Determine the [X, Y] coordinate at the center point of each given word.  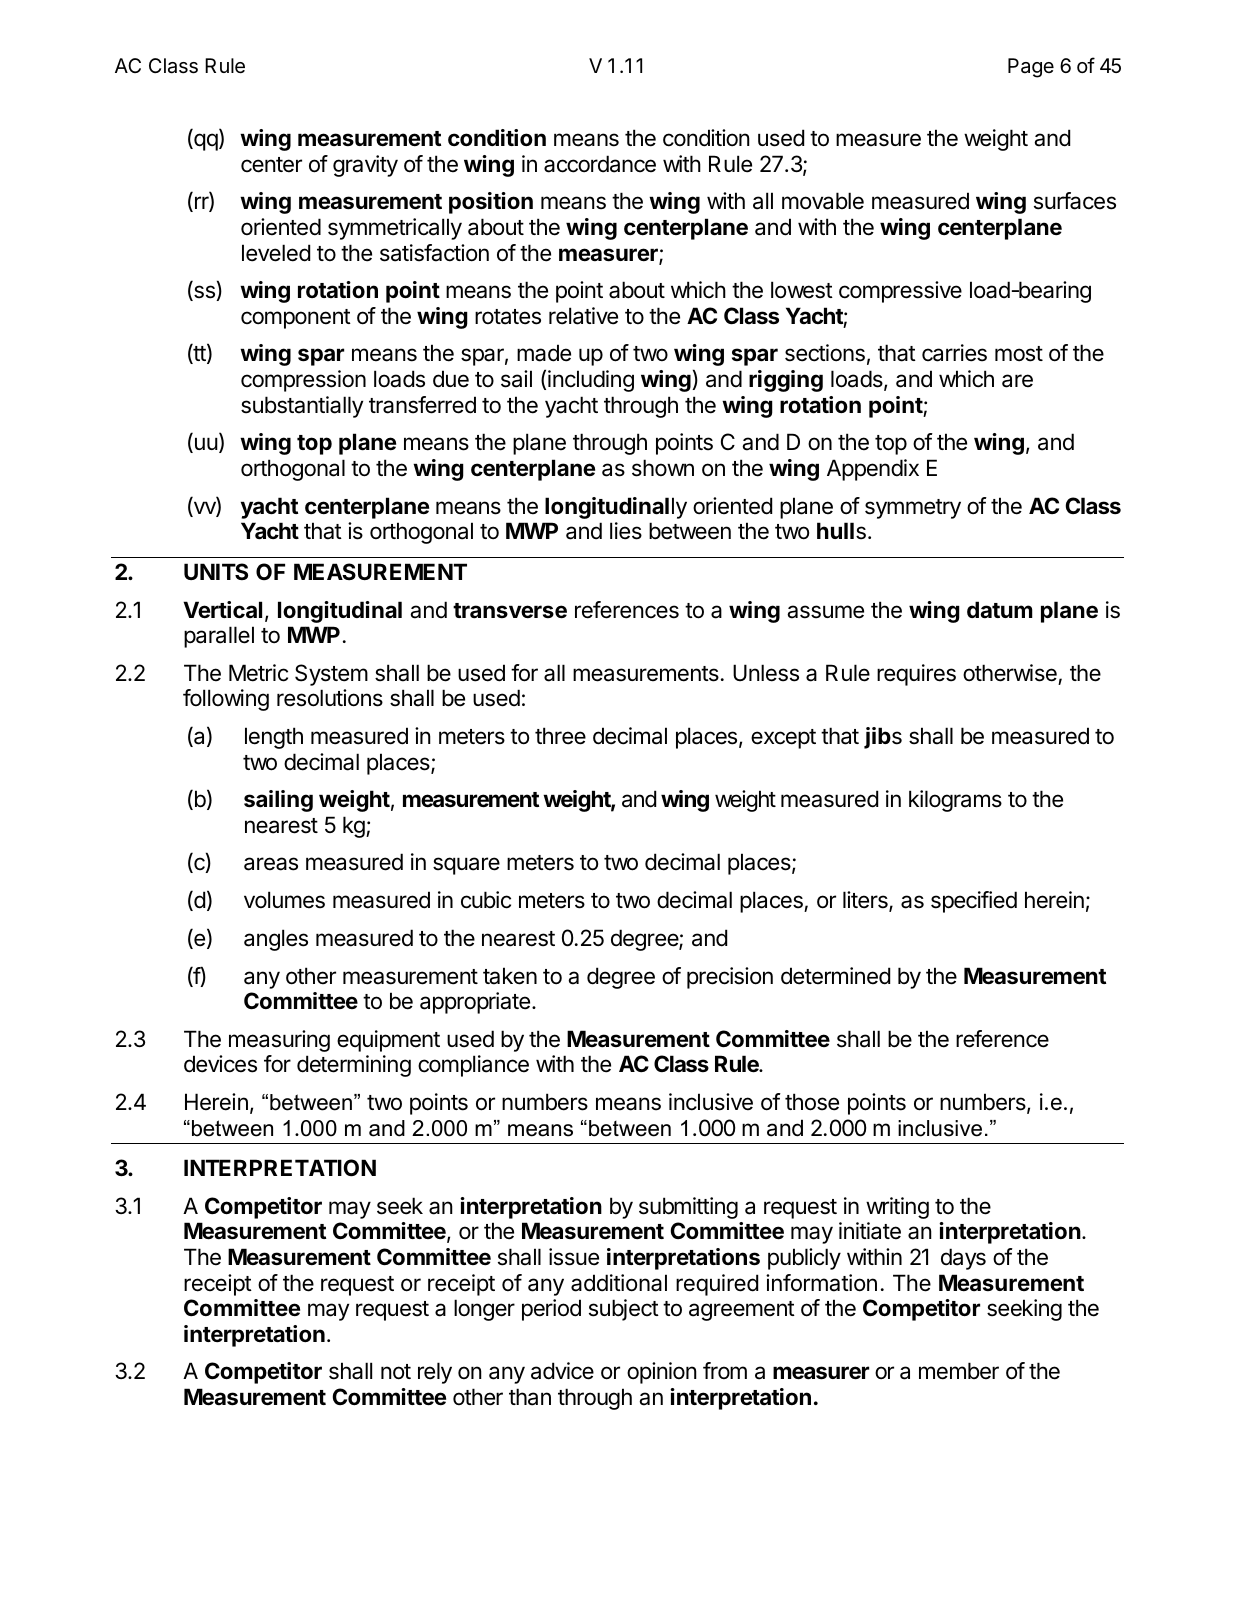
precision [730, 978]
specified [974, 902]
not [396, 1372]
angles [276, 940]
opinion [662, 1373]
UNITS [216, 571]
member [959, 1371]
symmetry [913, 509]
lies [626, 531]
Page [1031, 68]
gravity [365, 166]
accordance [600, 164]
